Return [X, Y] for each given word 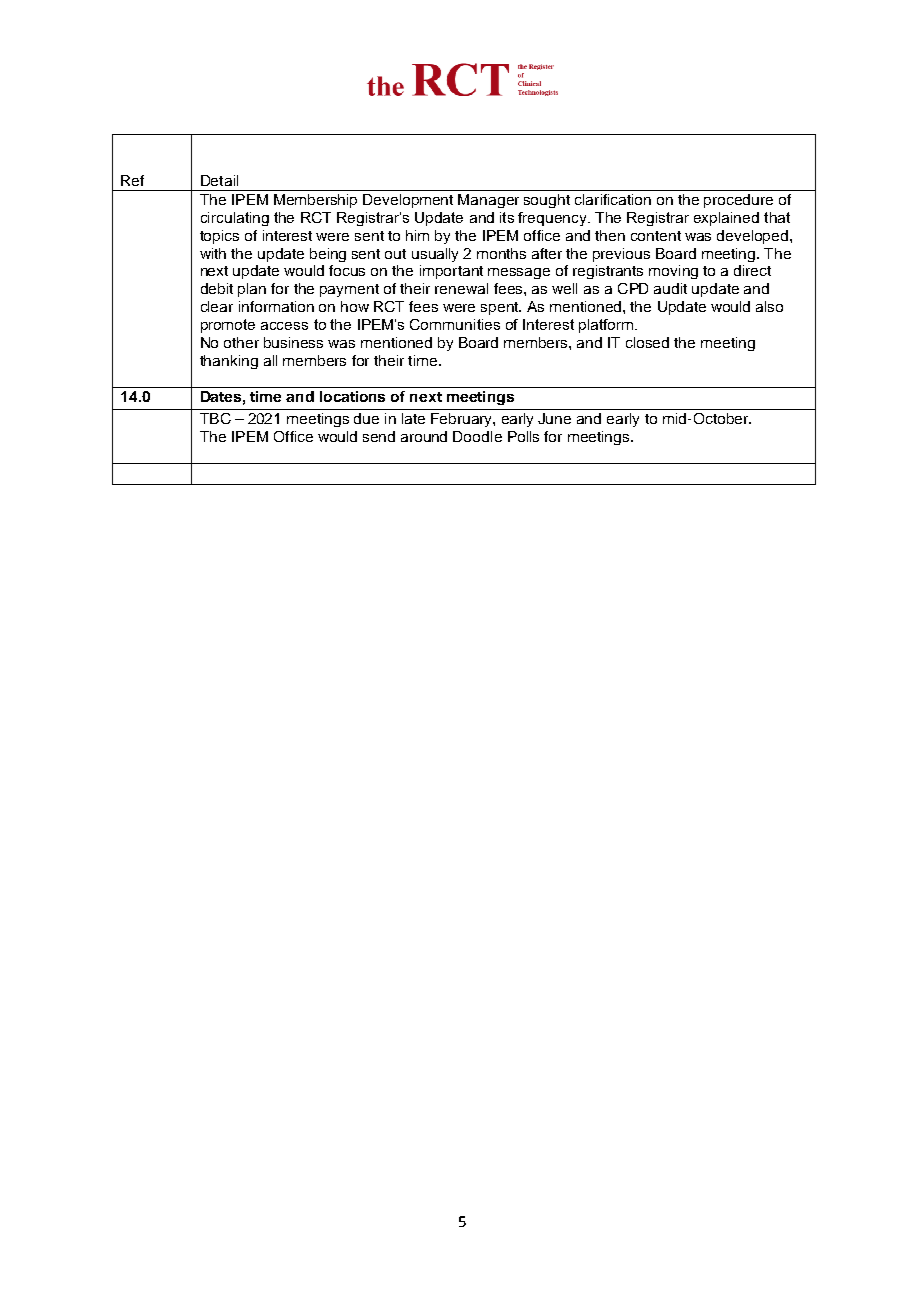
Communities [455, 324]
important [451, 272]
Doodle [477, 436]
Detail [219, 180]
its [507, 217]
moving [673, 272]
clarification [613, 199]
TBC [215, 418]
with [213, 253]
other [241, 342]
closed [647, 342]
